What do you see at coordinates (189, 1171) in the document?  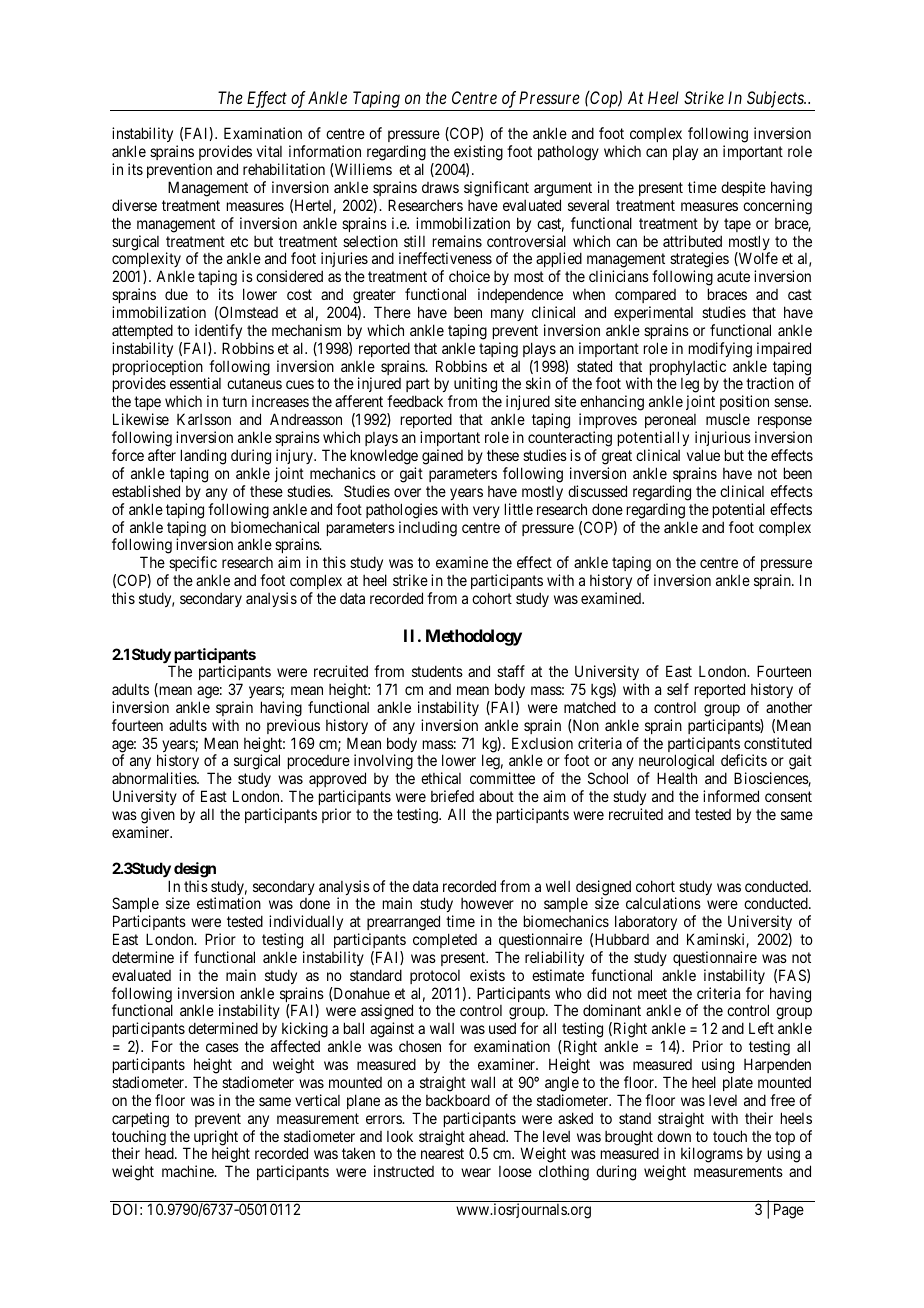 I see `machine` at bounding box center [189, 1171].
